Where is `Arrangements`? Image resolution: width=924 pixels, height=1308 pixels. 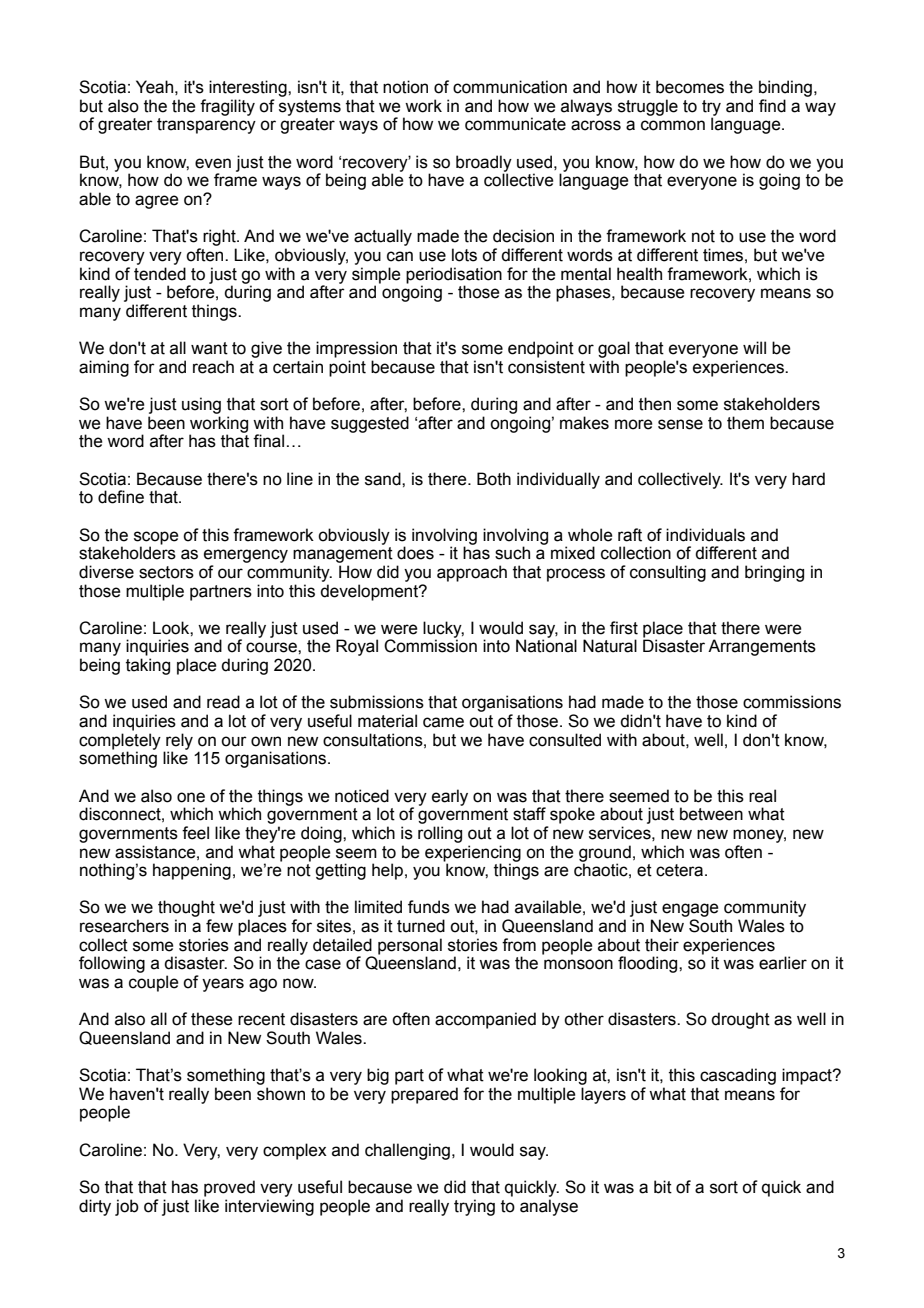 Arrangements is located at coordinates (762, 647).
